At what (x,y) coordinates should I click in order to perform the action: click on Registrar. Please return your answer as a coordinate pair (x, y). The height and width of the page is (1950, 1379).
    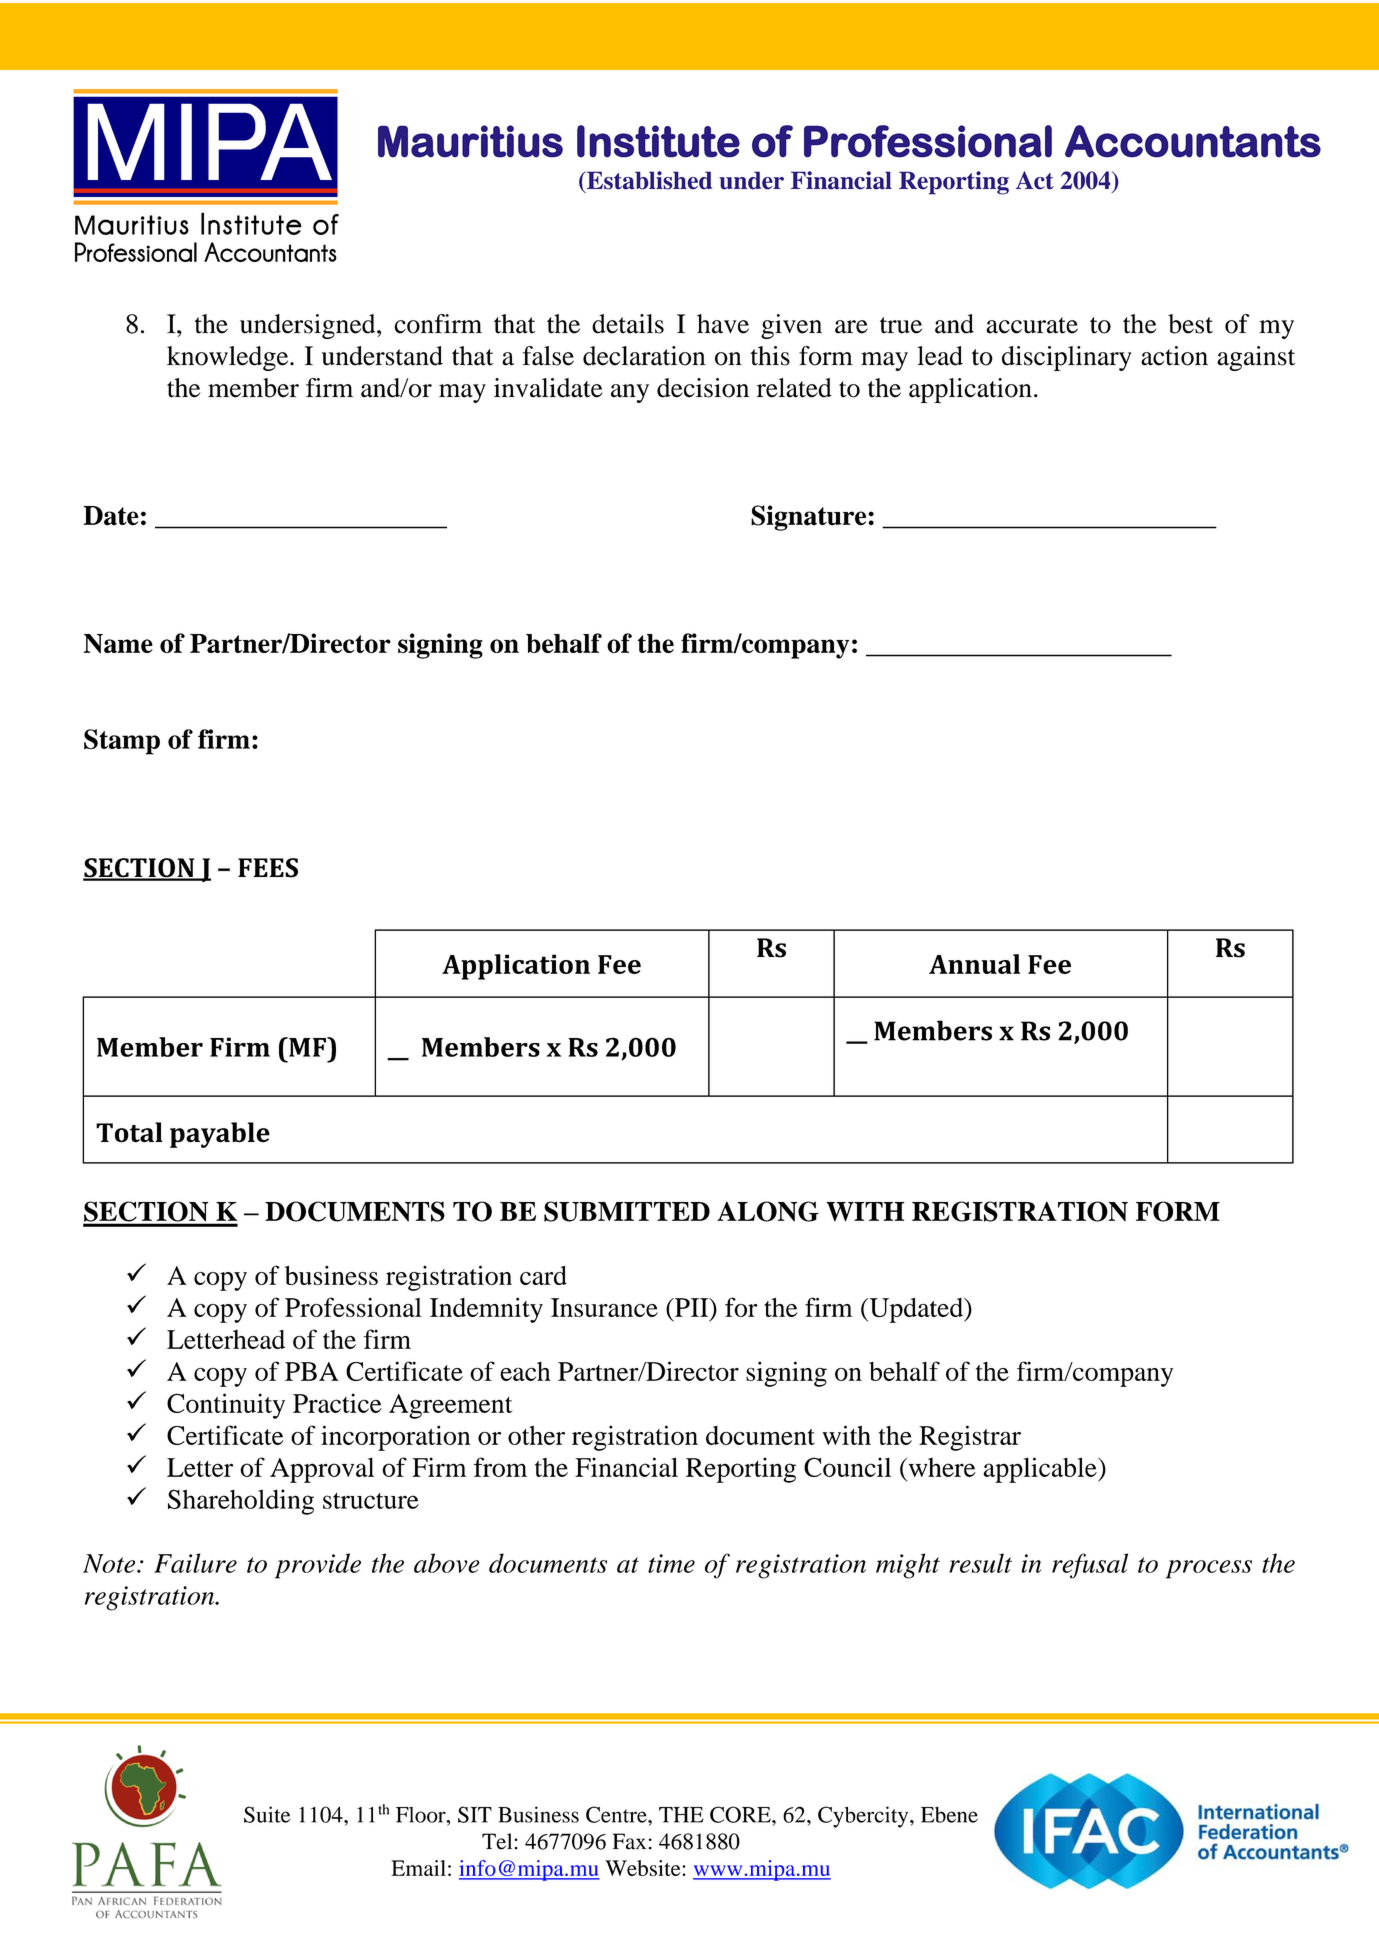
    Looking at the image, I should click on (970, 1438).
